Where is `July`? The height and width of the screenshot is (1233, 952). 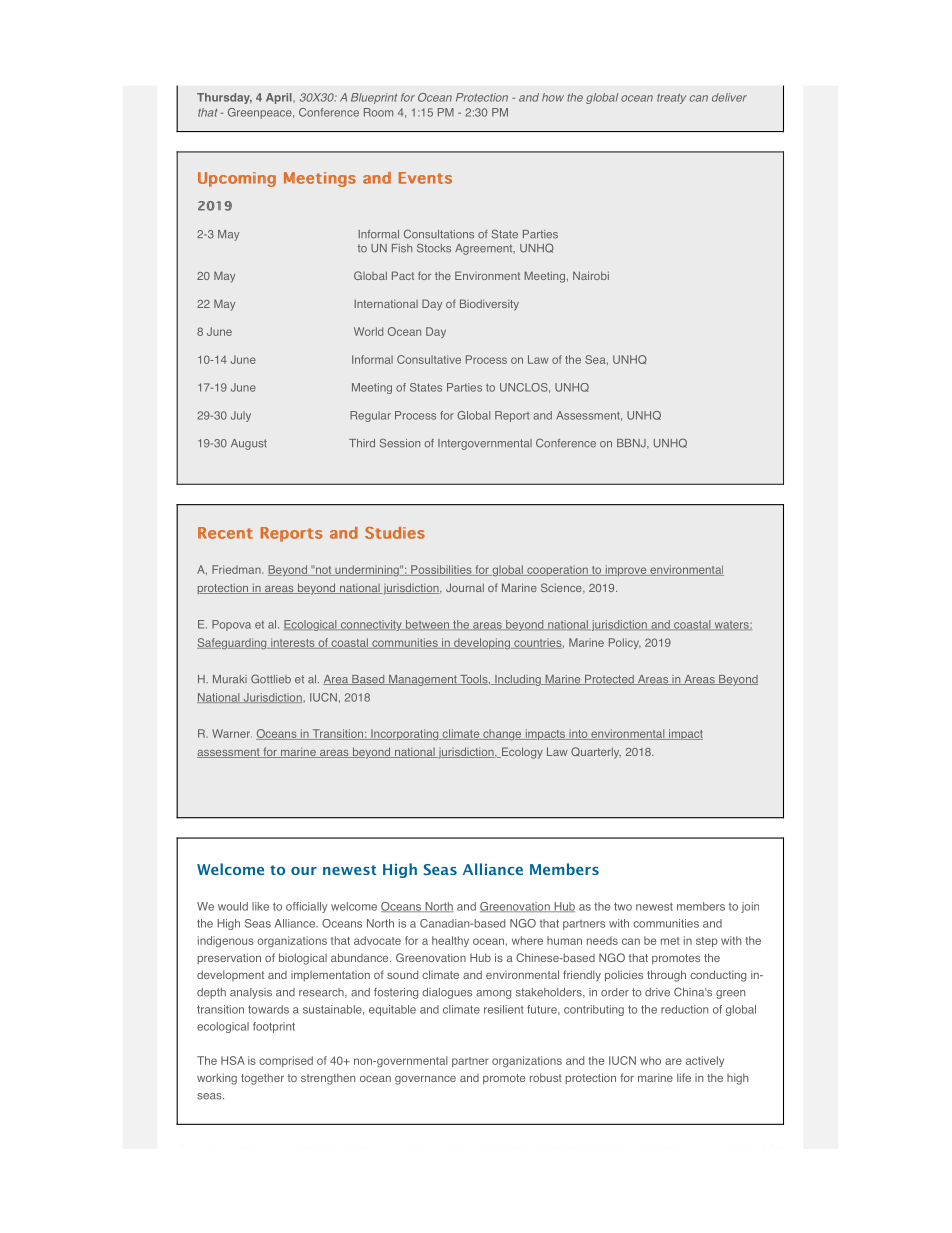
July is located at coordinates (241, 416).
